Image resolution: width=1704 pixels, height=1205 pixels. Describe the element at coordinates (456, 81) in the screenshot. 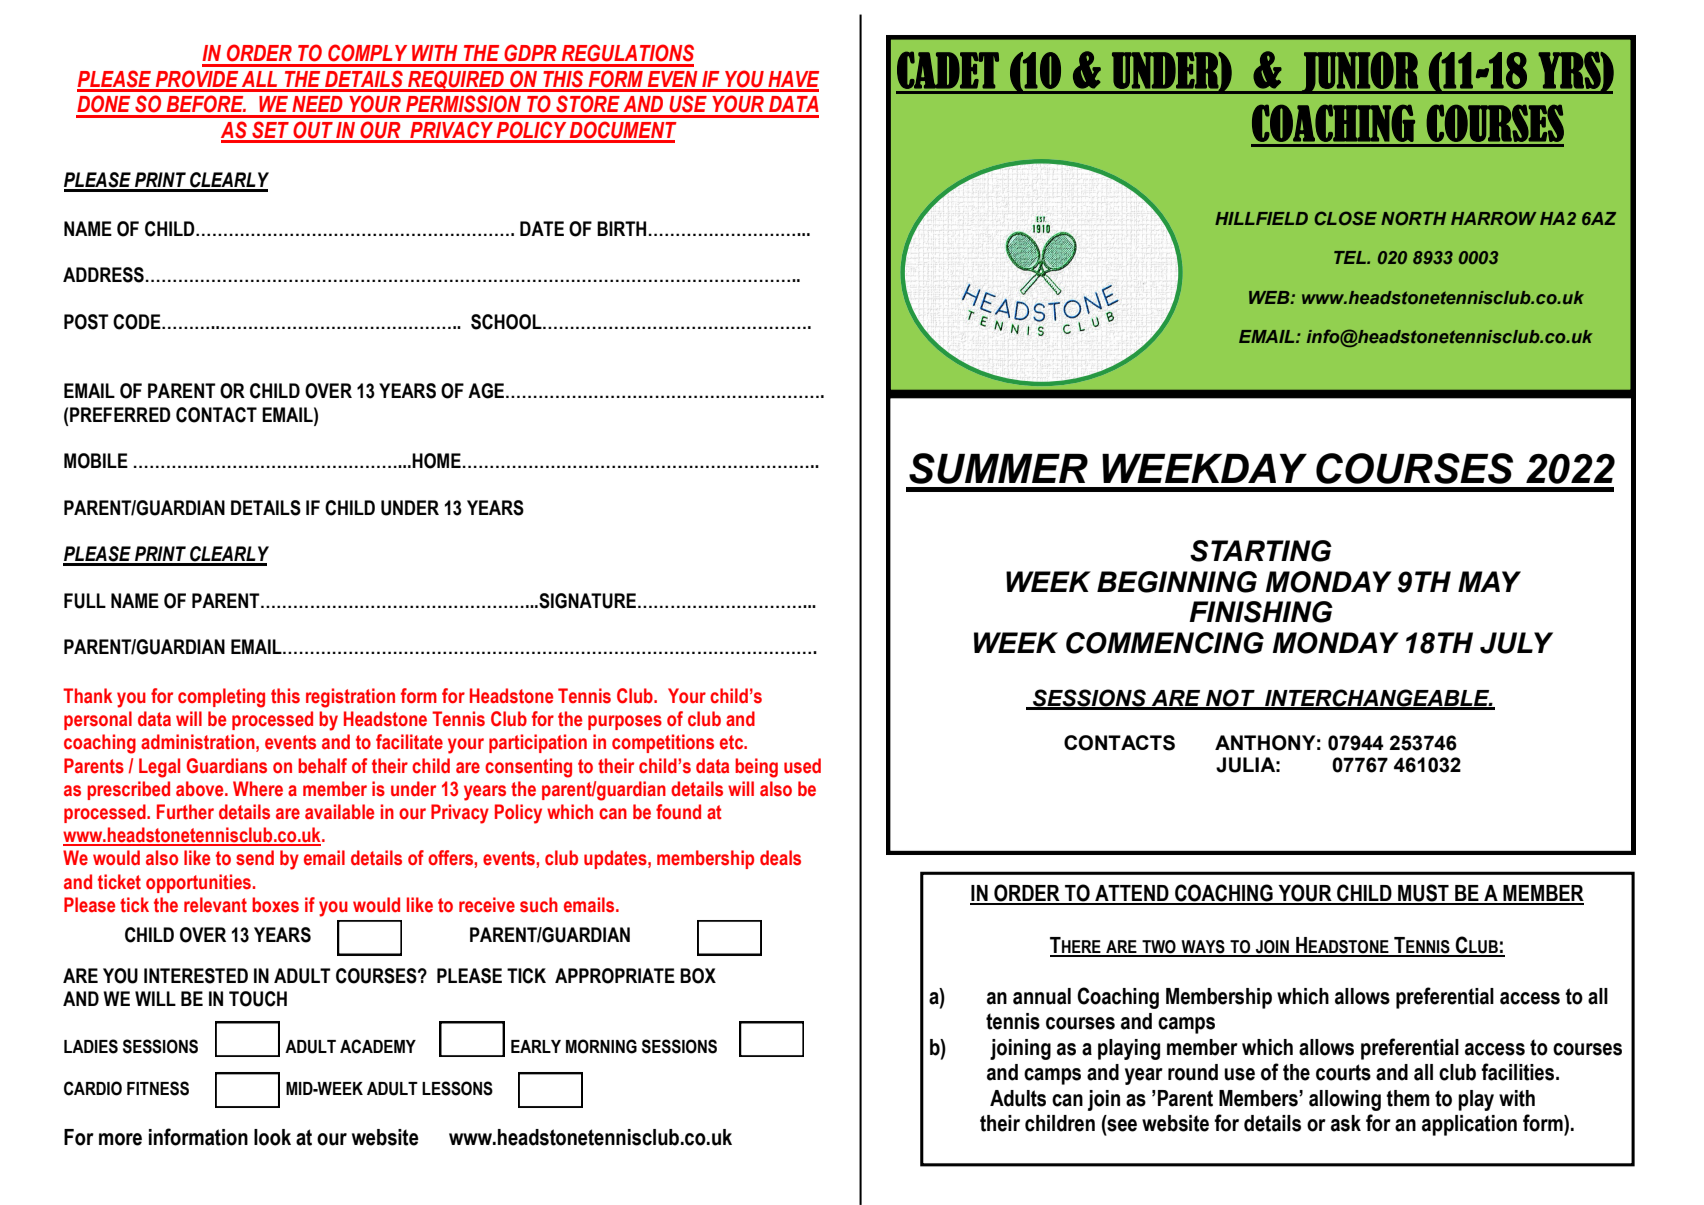

I see `REQUIRED` at that location.
